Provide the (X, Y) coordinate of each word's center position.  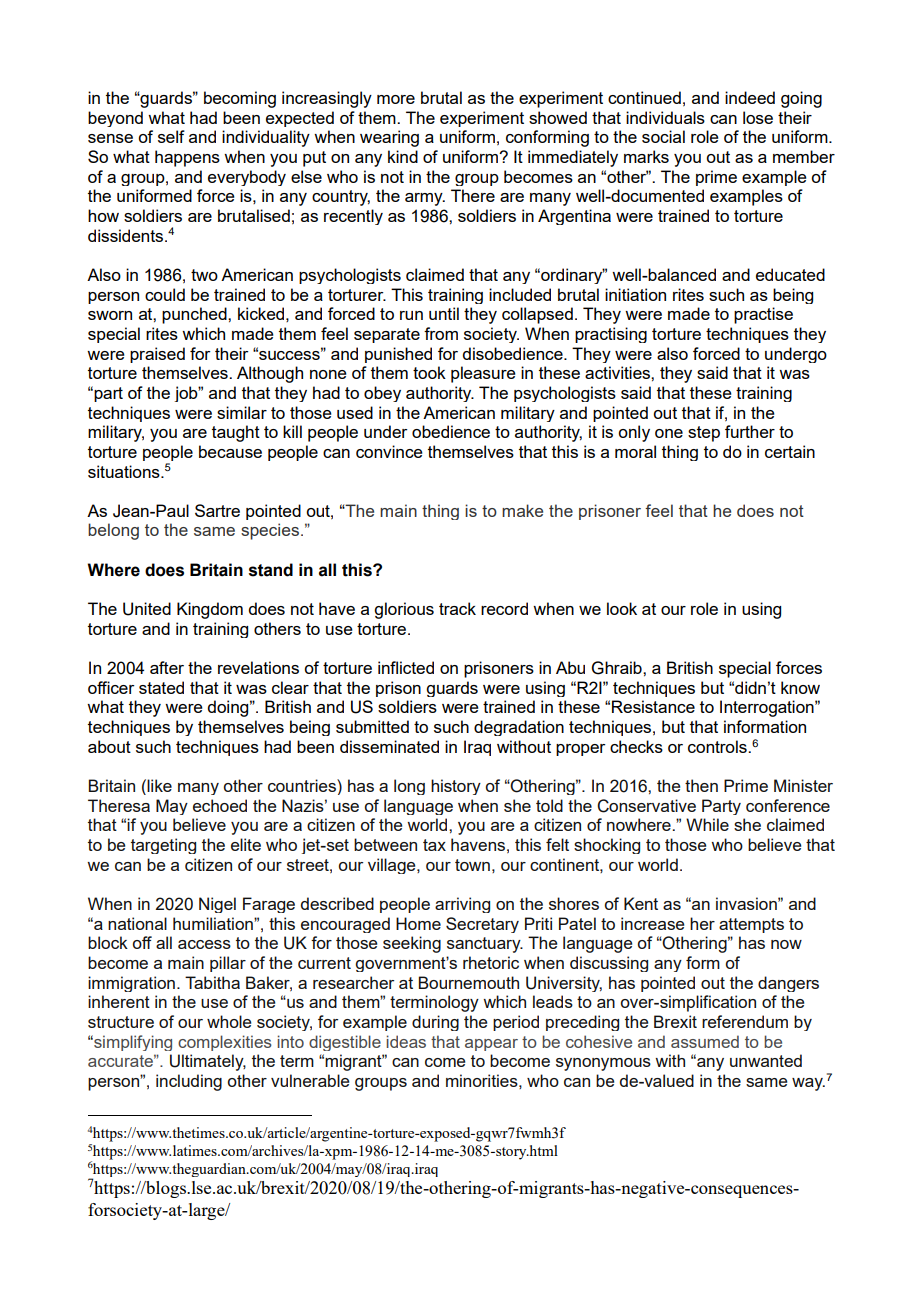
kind (403, 156)
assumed (705, 1041)
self (171, 136)
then (701, 785)
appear (491, 1045)
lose (758, 117)
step (704, 434)
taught (236, 433)
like (159, 785)
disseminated (389, 746)
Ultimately (208, 1062)
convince (389, 451)
